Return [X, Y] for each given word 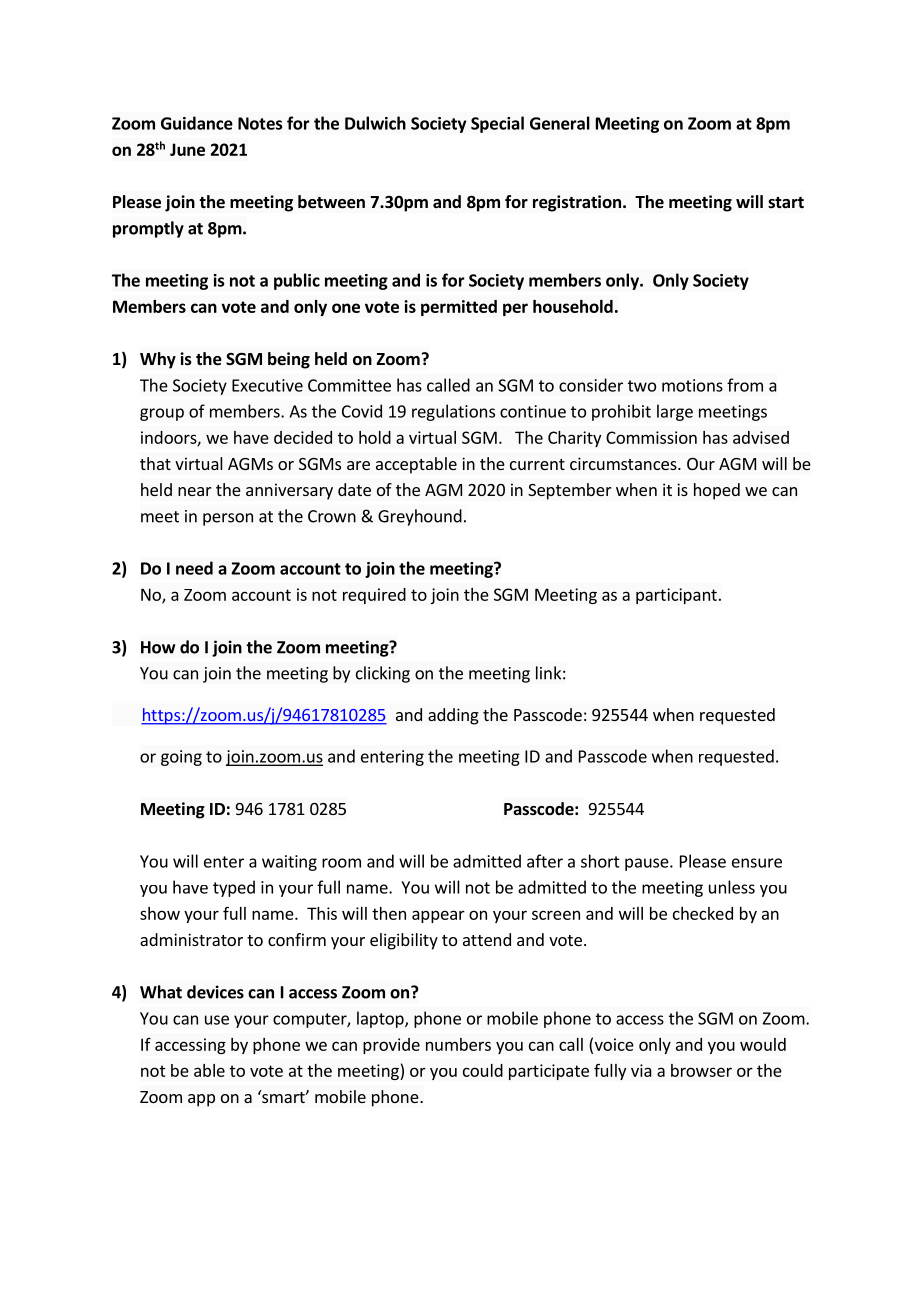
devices [215, 992]
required [374, 596]
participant [676, 596]
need [194, 568]
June [187, 149]
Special [497, 124]
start [786, 202]
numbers [458, 1044]
